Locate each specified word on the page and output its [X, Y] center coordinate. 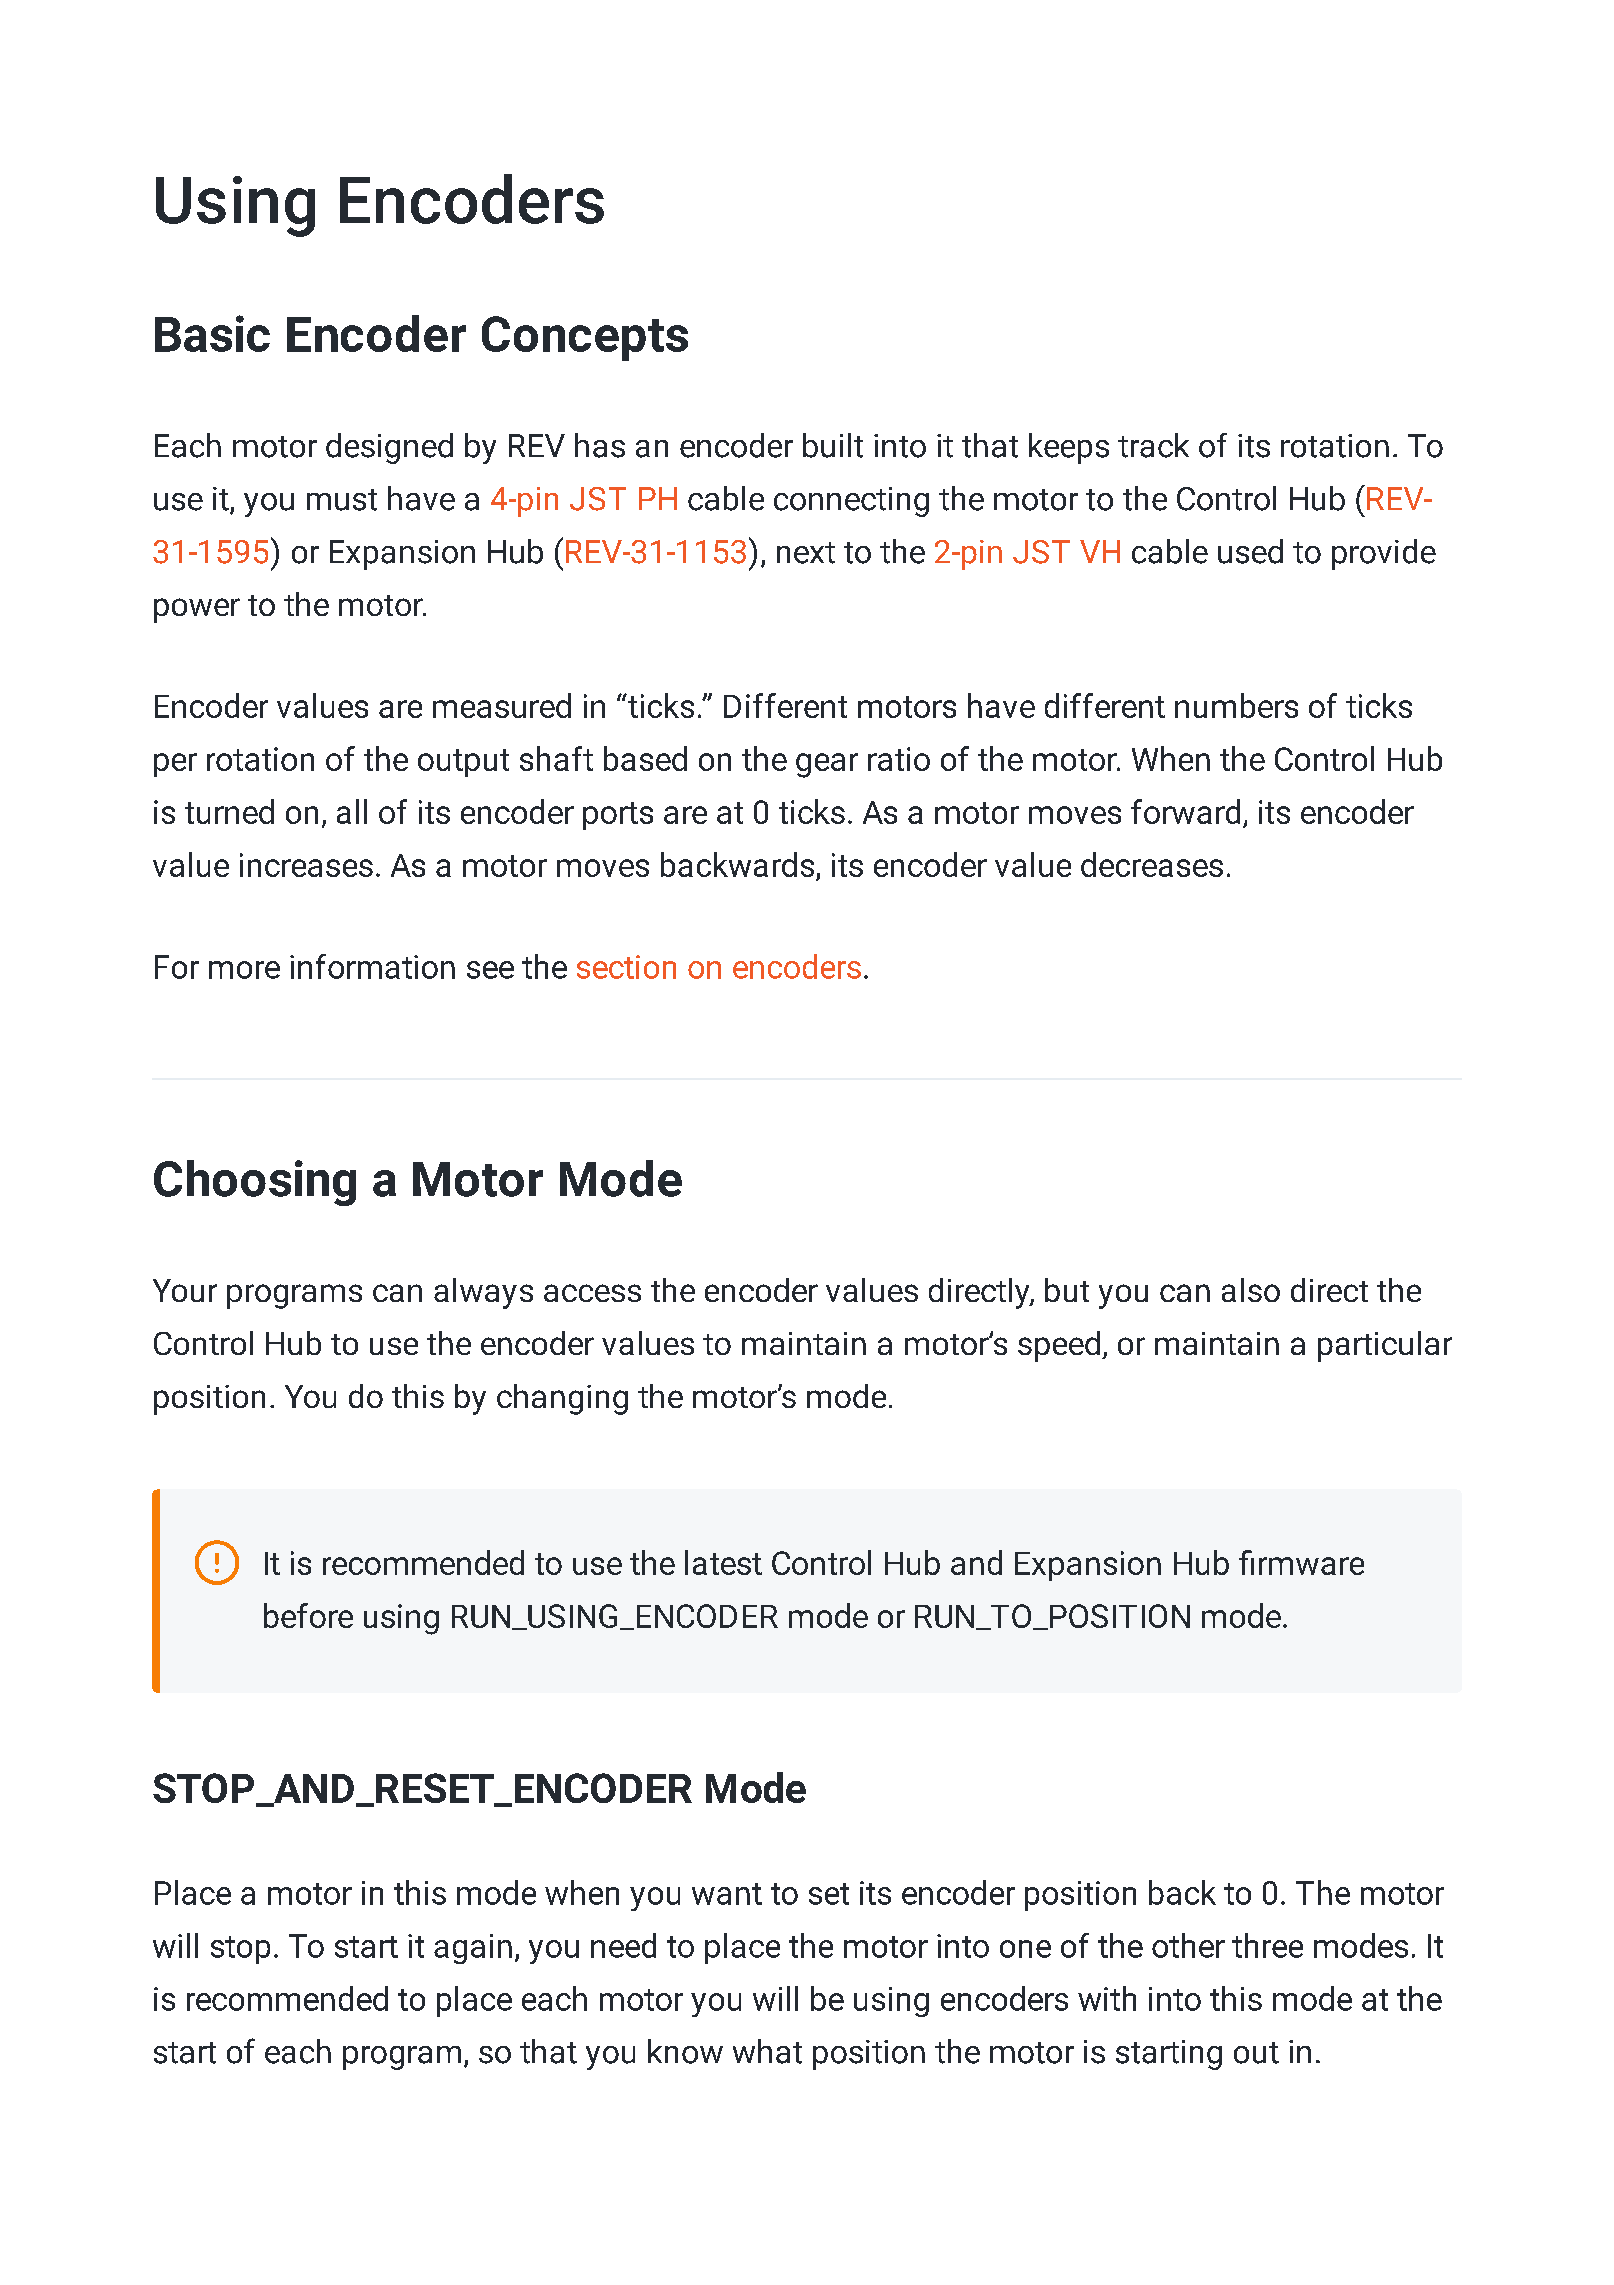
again [473, 1949]
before [308, 1615]
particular [1385, 1346]
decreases [1152, 864]
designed [389, 448]
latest [723, 1562]
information [372, 966]
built [833, 445]
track [1153, 445]
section [626, 967]
